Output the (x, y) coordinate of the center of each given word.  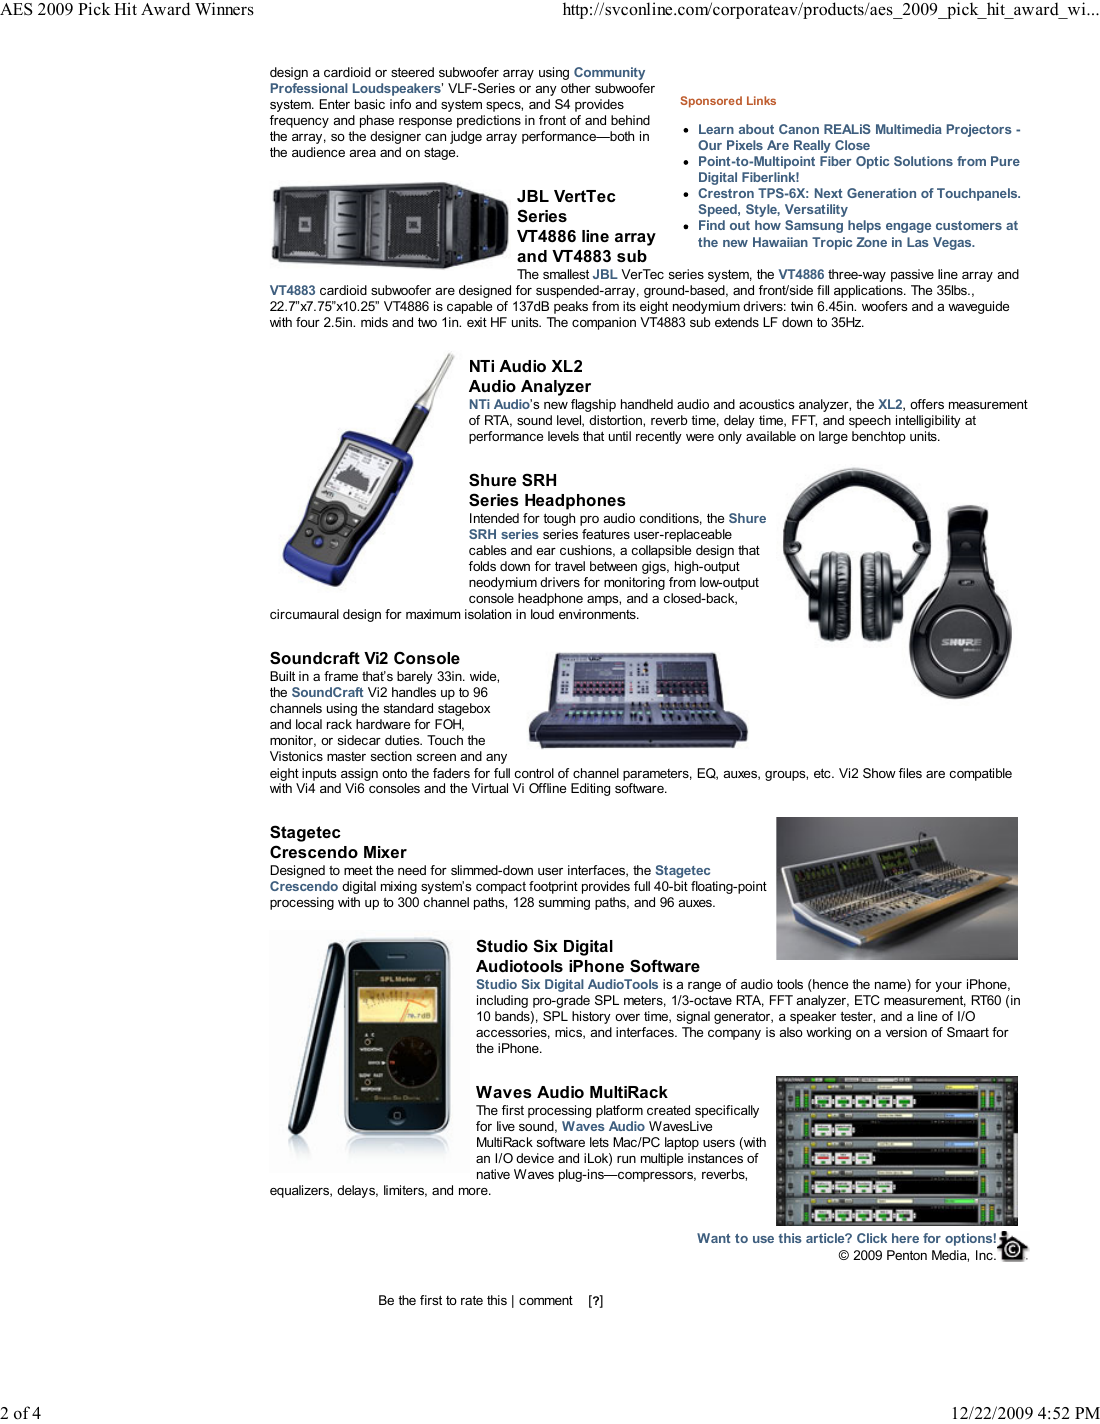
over (627, 1017)
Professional (309, 88)
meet (358, 870)
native (493, 1174)
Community (609, 73)
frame (341, 676)
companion (604, 323)
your (948, 987)
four (308, 322)
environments (598, 614)
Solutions (923, 161)
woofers (884, 306)
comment (546, 1300)
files (910, 773)
